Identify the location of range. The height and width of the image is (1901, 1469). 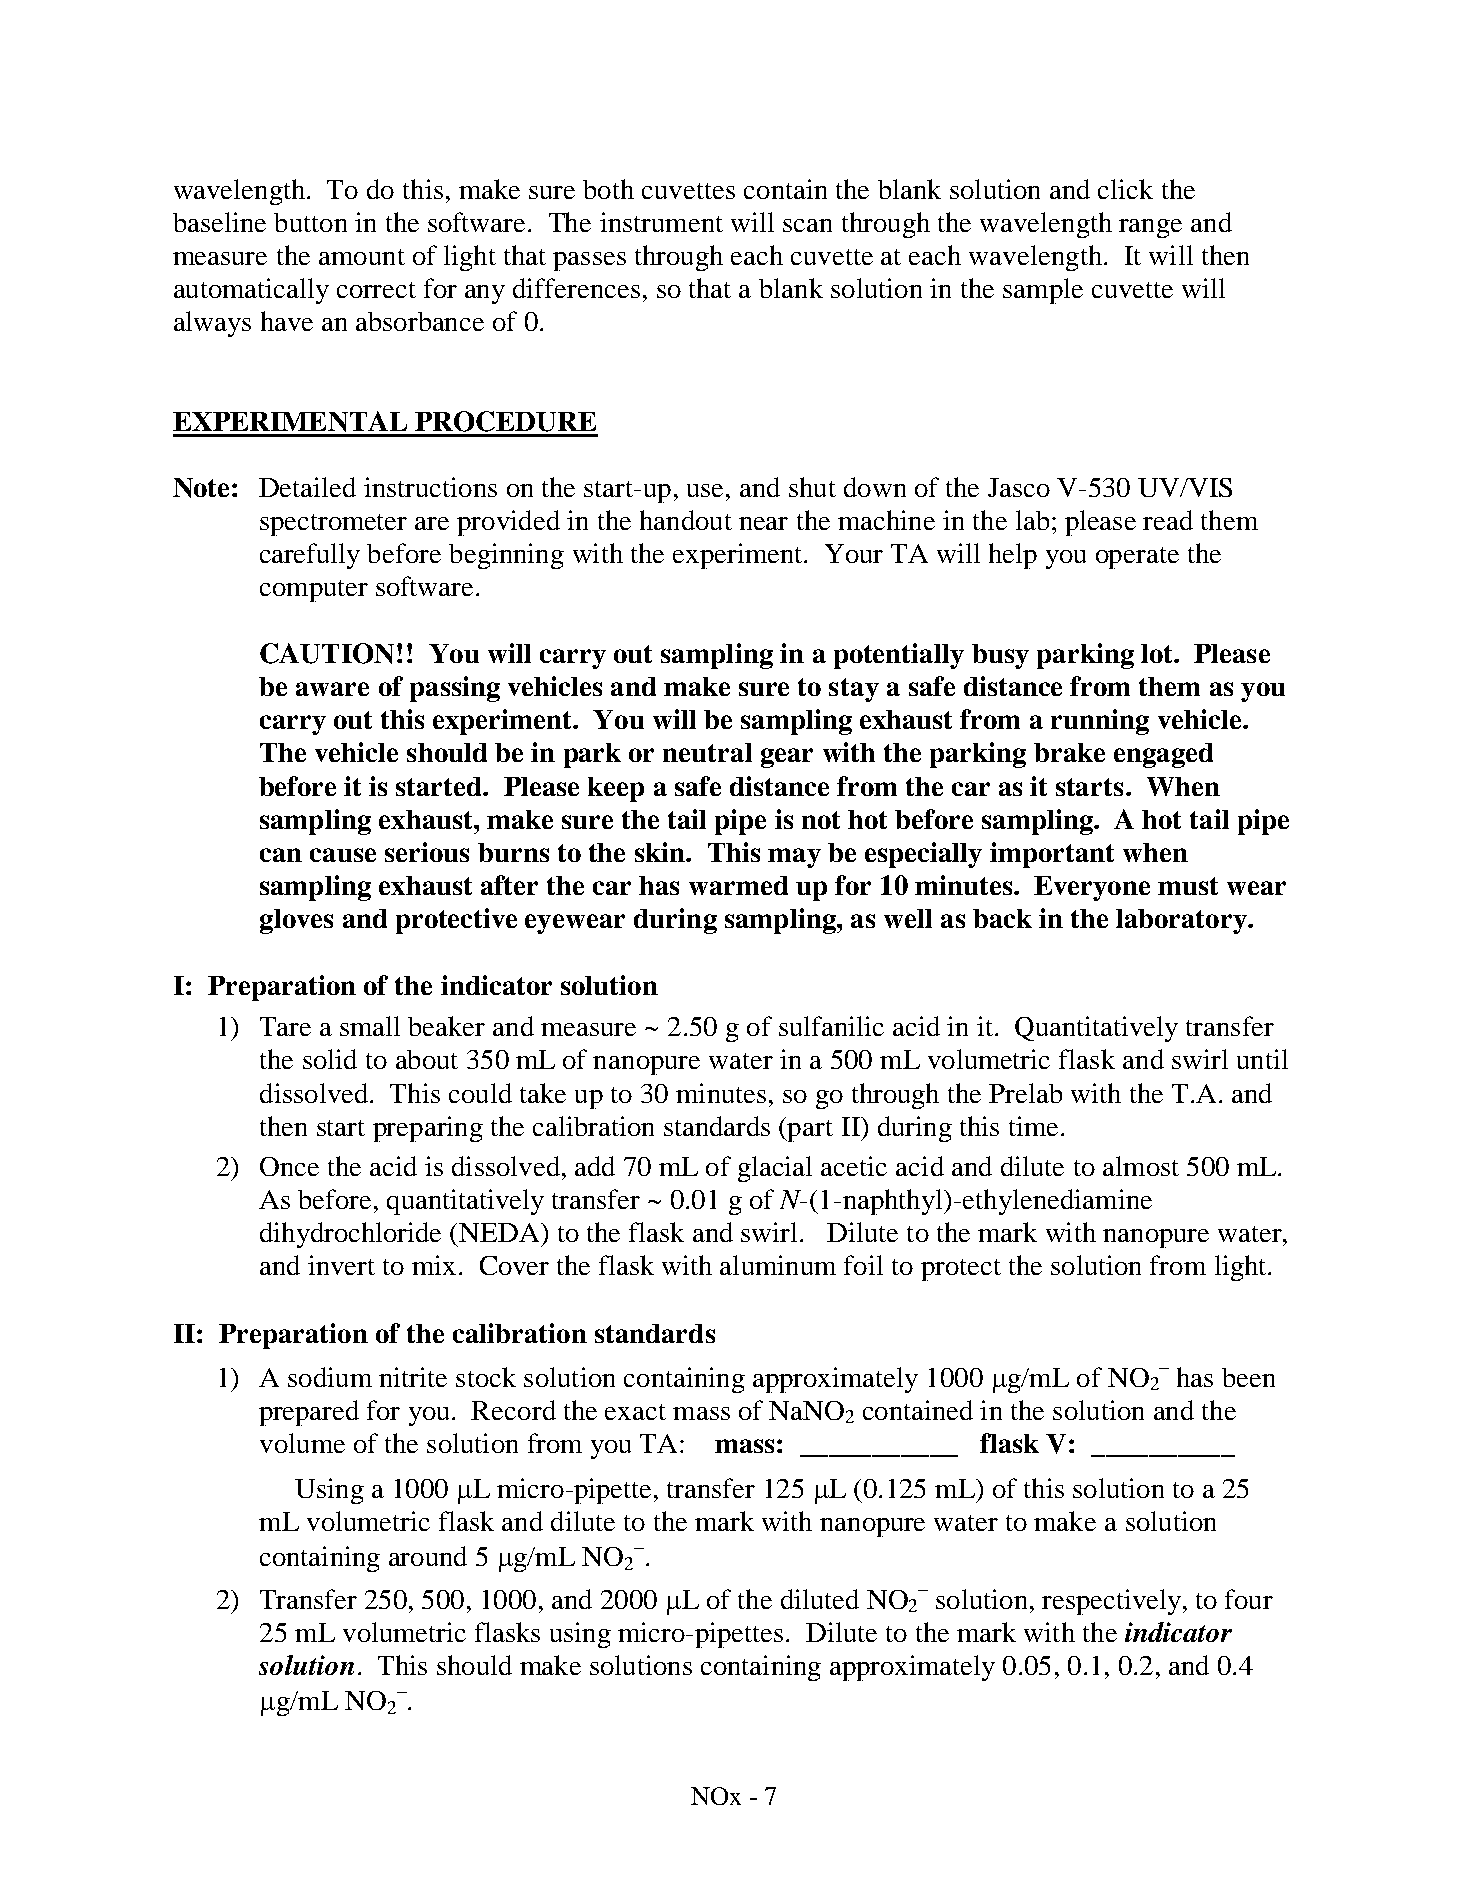
(1150, 228).
